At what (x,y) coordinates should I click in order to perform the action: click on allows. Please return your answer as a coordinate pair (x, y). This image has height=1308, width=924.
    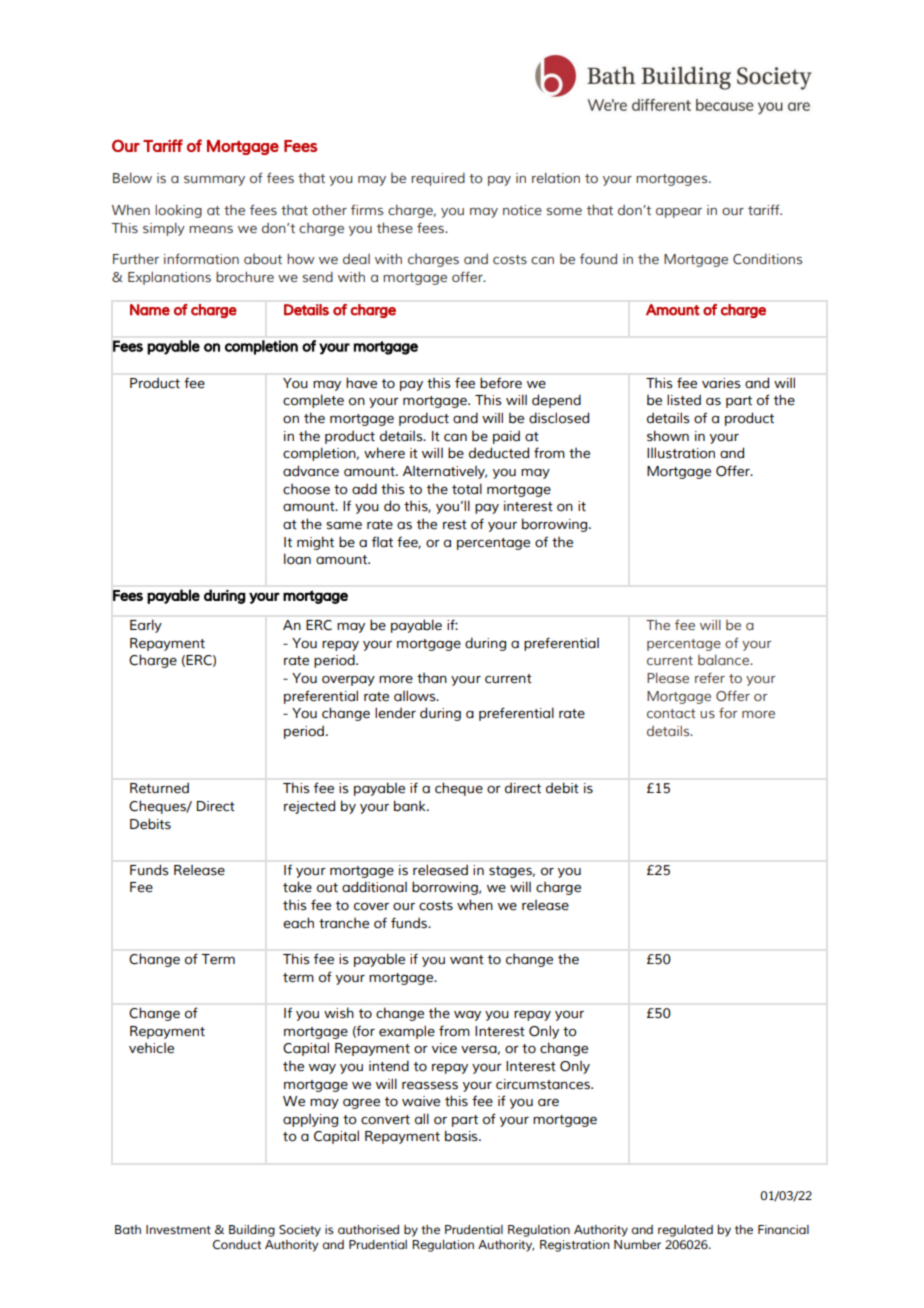
    Looking at the image, I should click on (416, 696).
